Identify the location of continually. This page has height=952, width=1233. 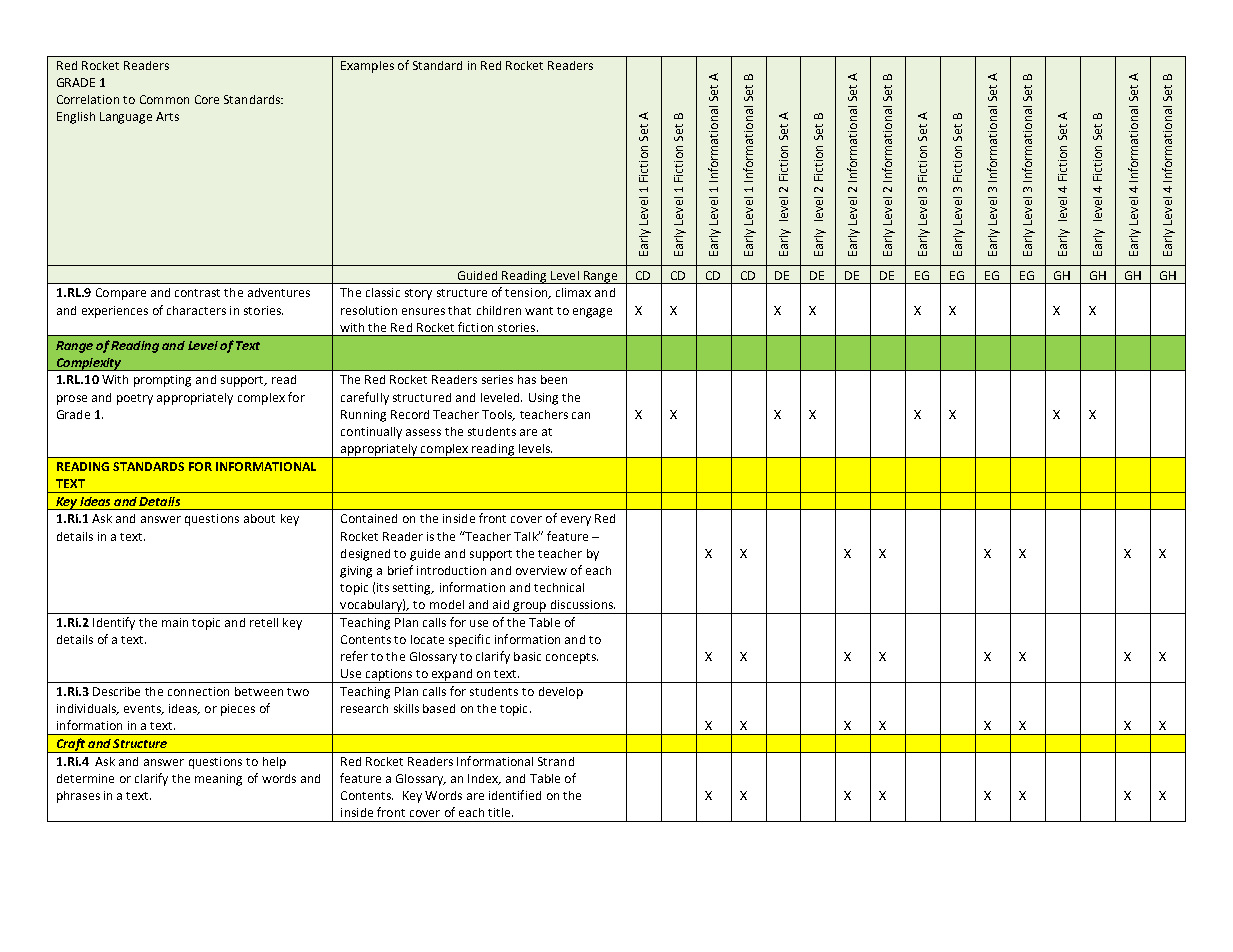
(371, 433).
